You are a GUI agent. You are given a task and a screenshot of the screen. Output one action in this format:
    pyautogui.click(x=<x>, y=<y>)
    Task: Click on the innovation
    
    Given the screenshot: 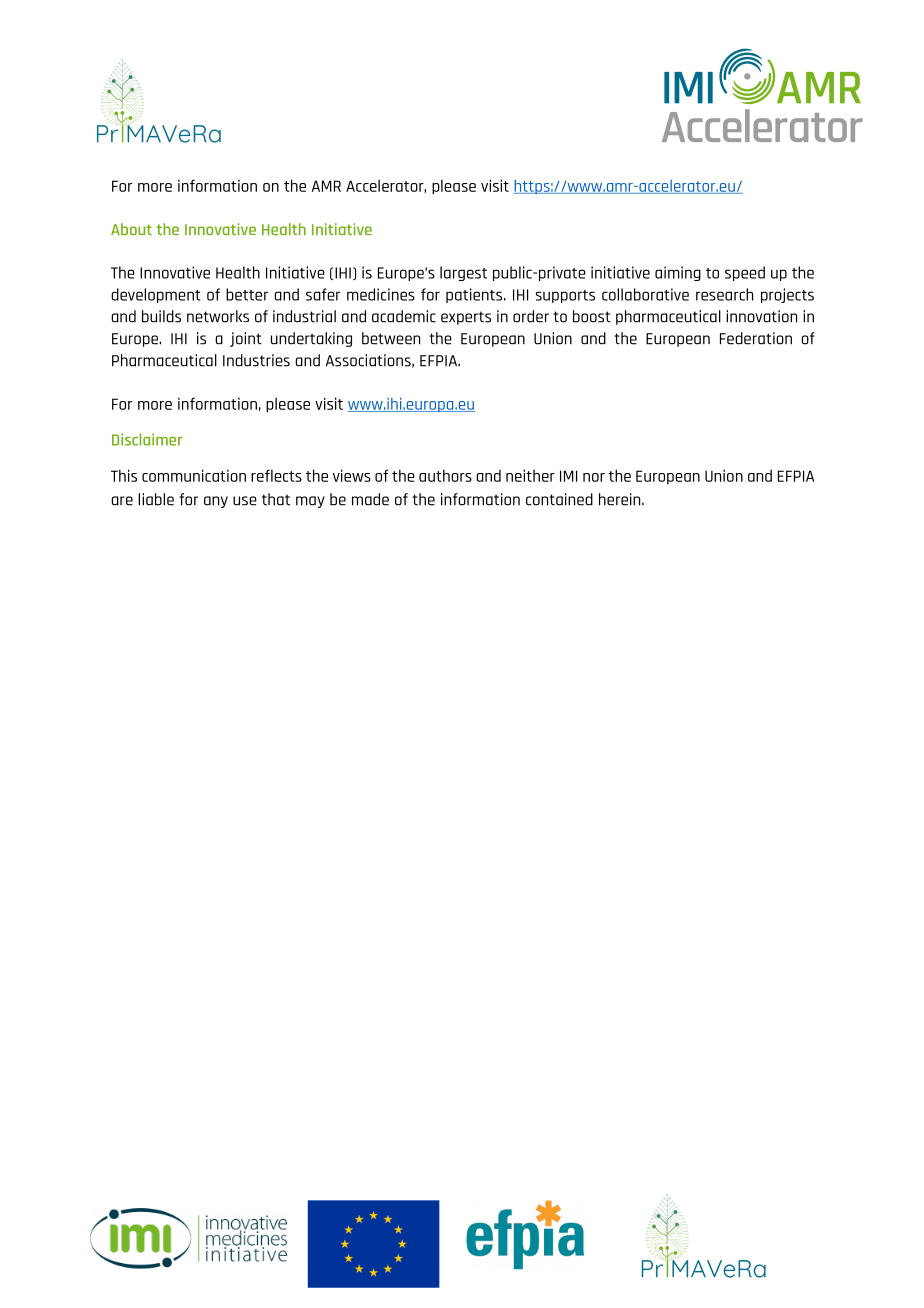 What is the action you would take?
    pyautogui.click(x=761, y=316)
